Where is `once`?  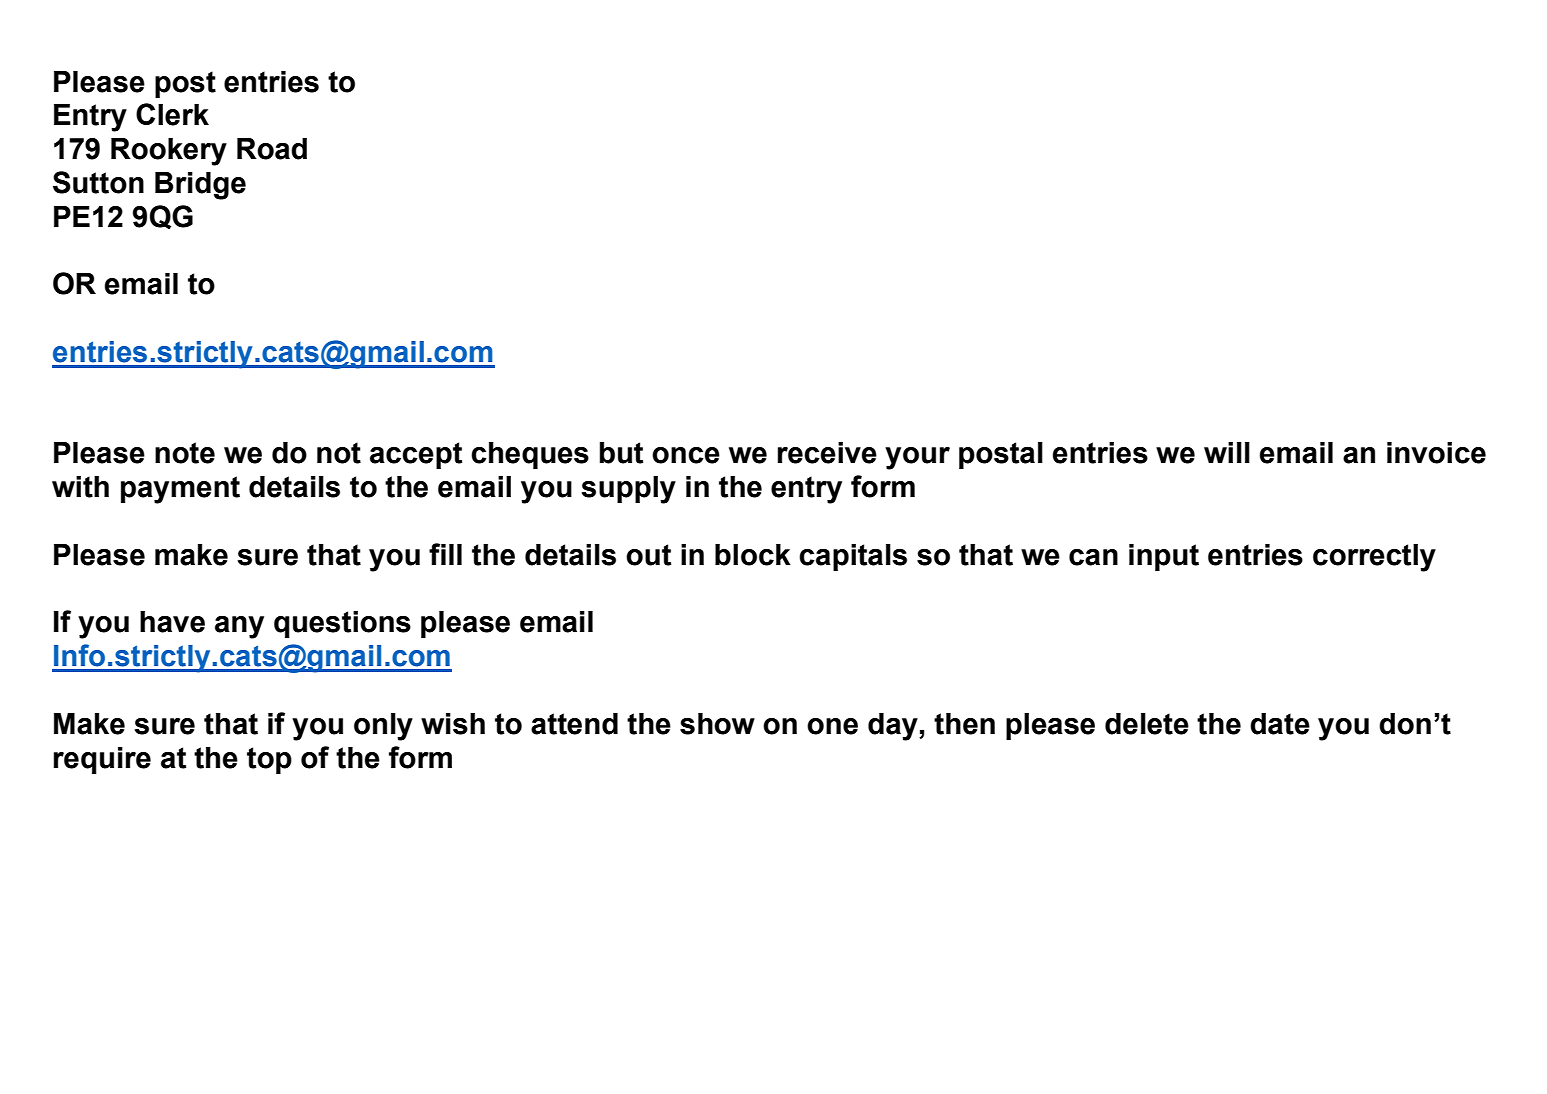 once is located at coordinates (686, 455).
